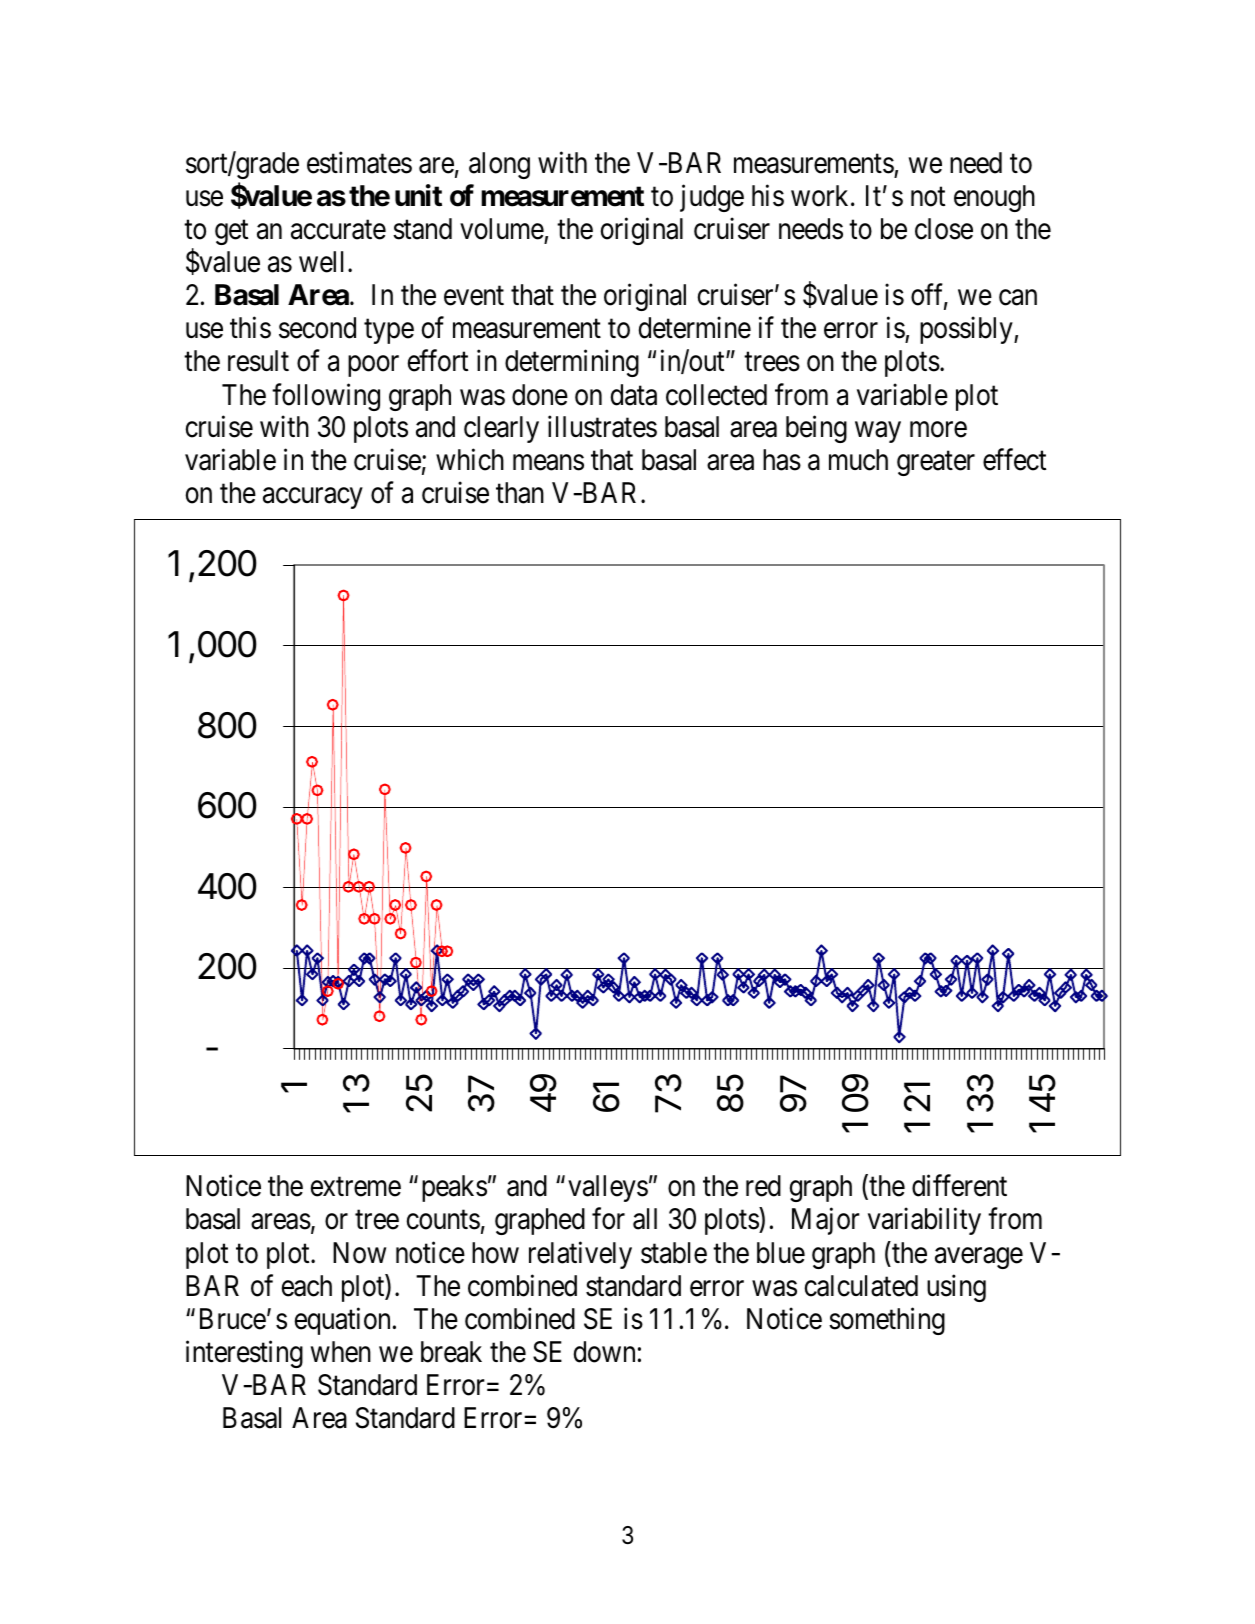 This image has width=1255, height=1624. I want to click on accuracy, so click(313, 498).
